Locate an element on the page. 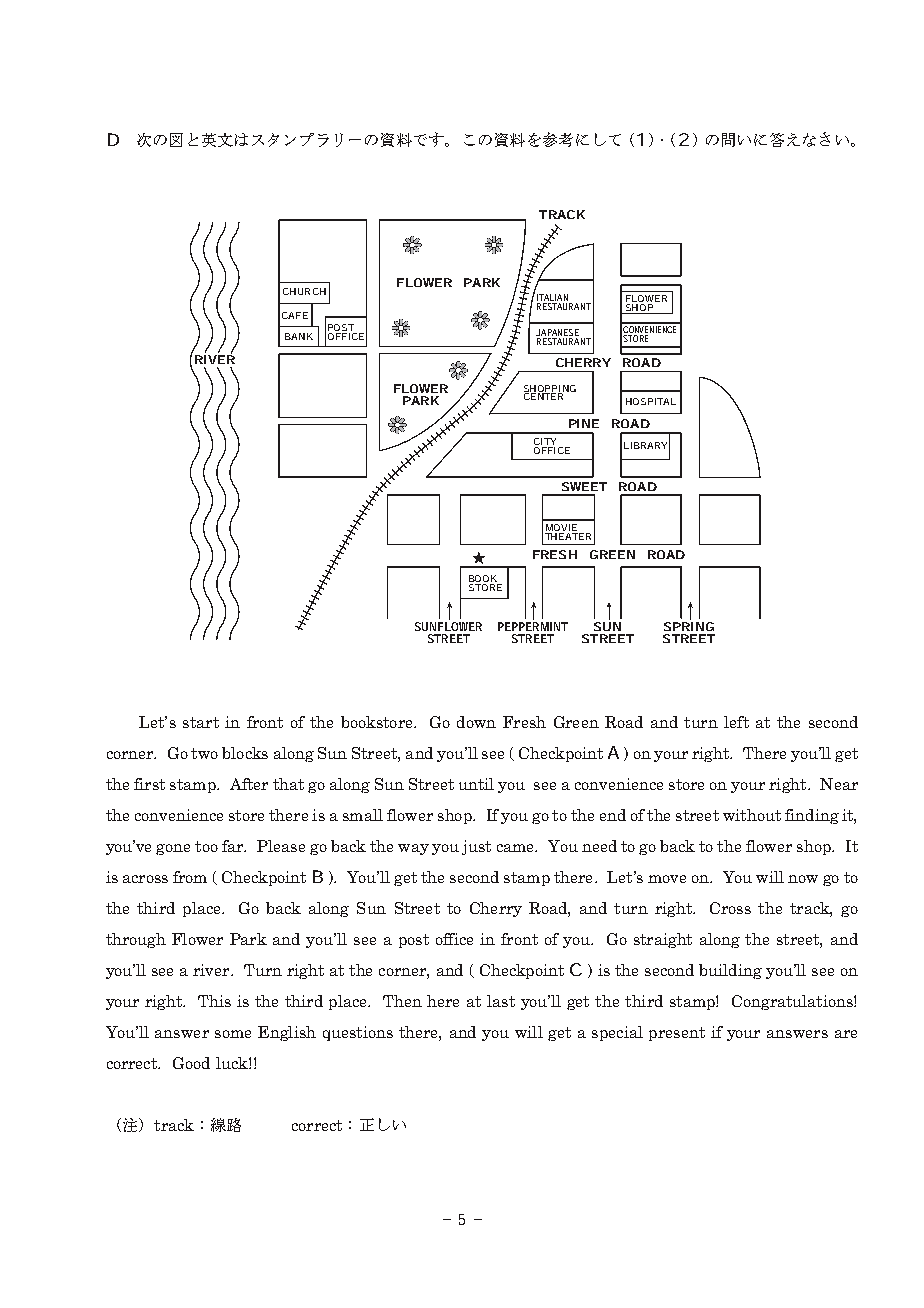 The width and height of the document is (924, 1308). After is located at coordinates (249, 784).
